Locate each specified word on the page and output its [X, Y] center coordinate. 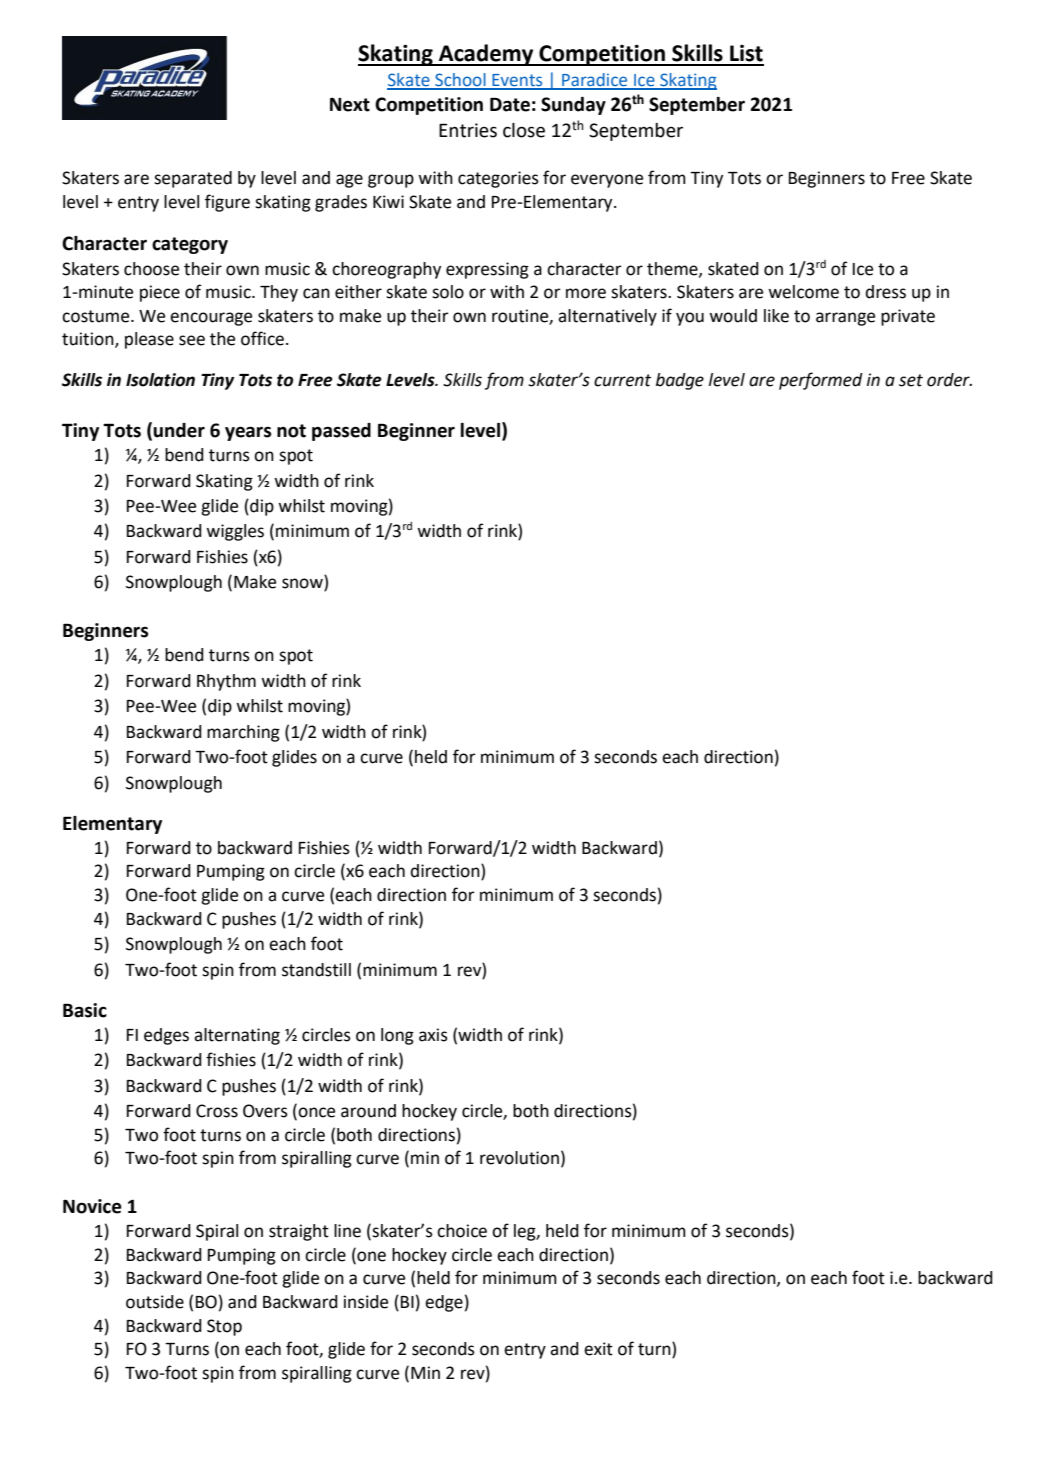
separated [193, 179]
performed [821, 381]
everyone [607, 181]
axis [433, 1035]
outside [155, 1302]
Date [510, 104]
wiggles [235, 532]
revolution [519, 1158]
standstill [316, 970]
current [622, 380]
